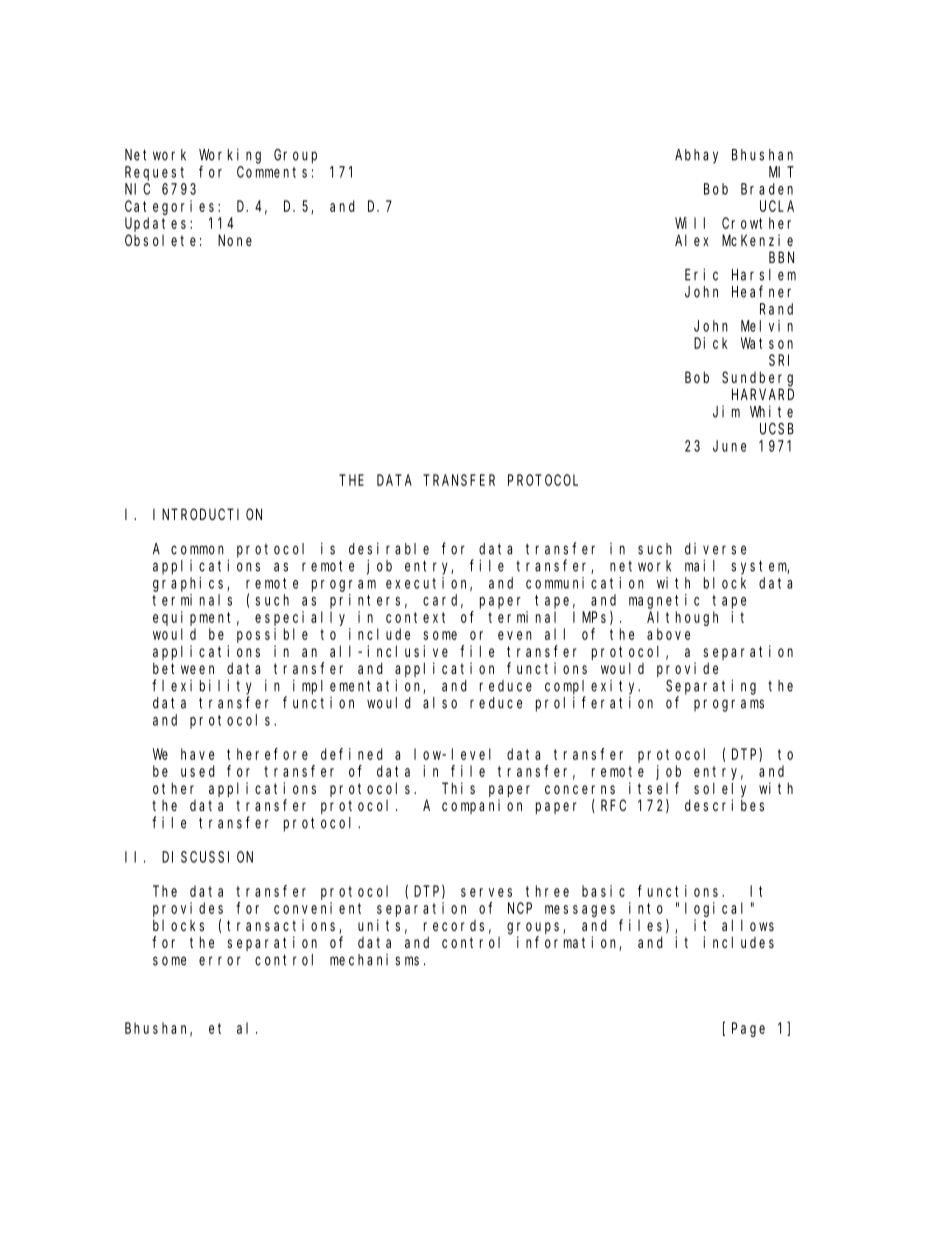 This screenshot has width=952, height=1233. What do you see at coordinates (389, 548) in the screenshot?
I see `desirable` at bounding box center [389, 548].
